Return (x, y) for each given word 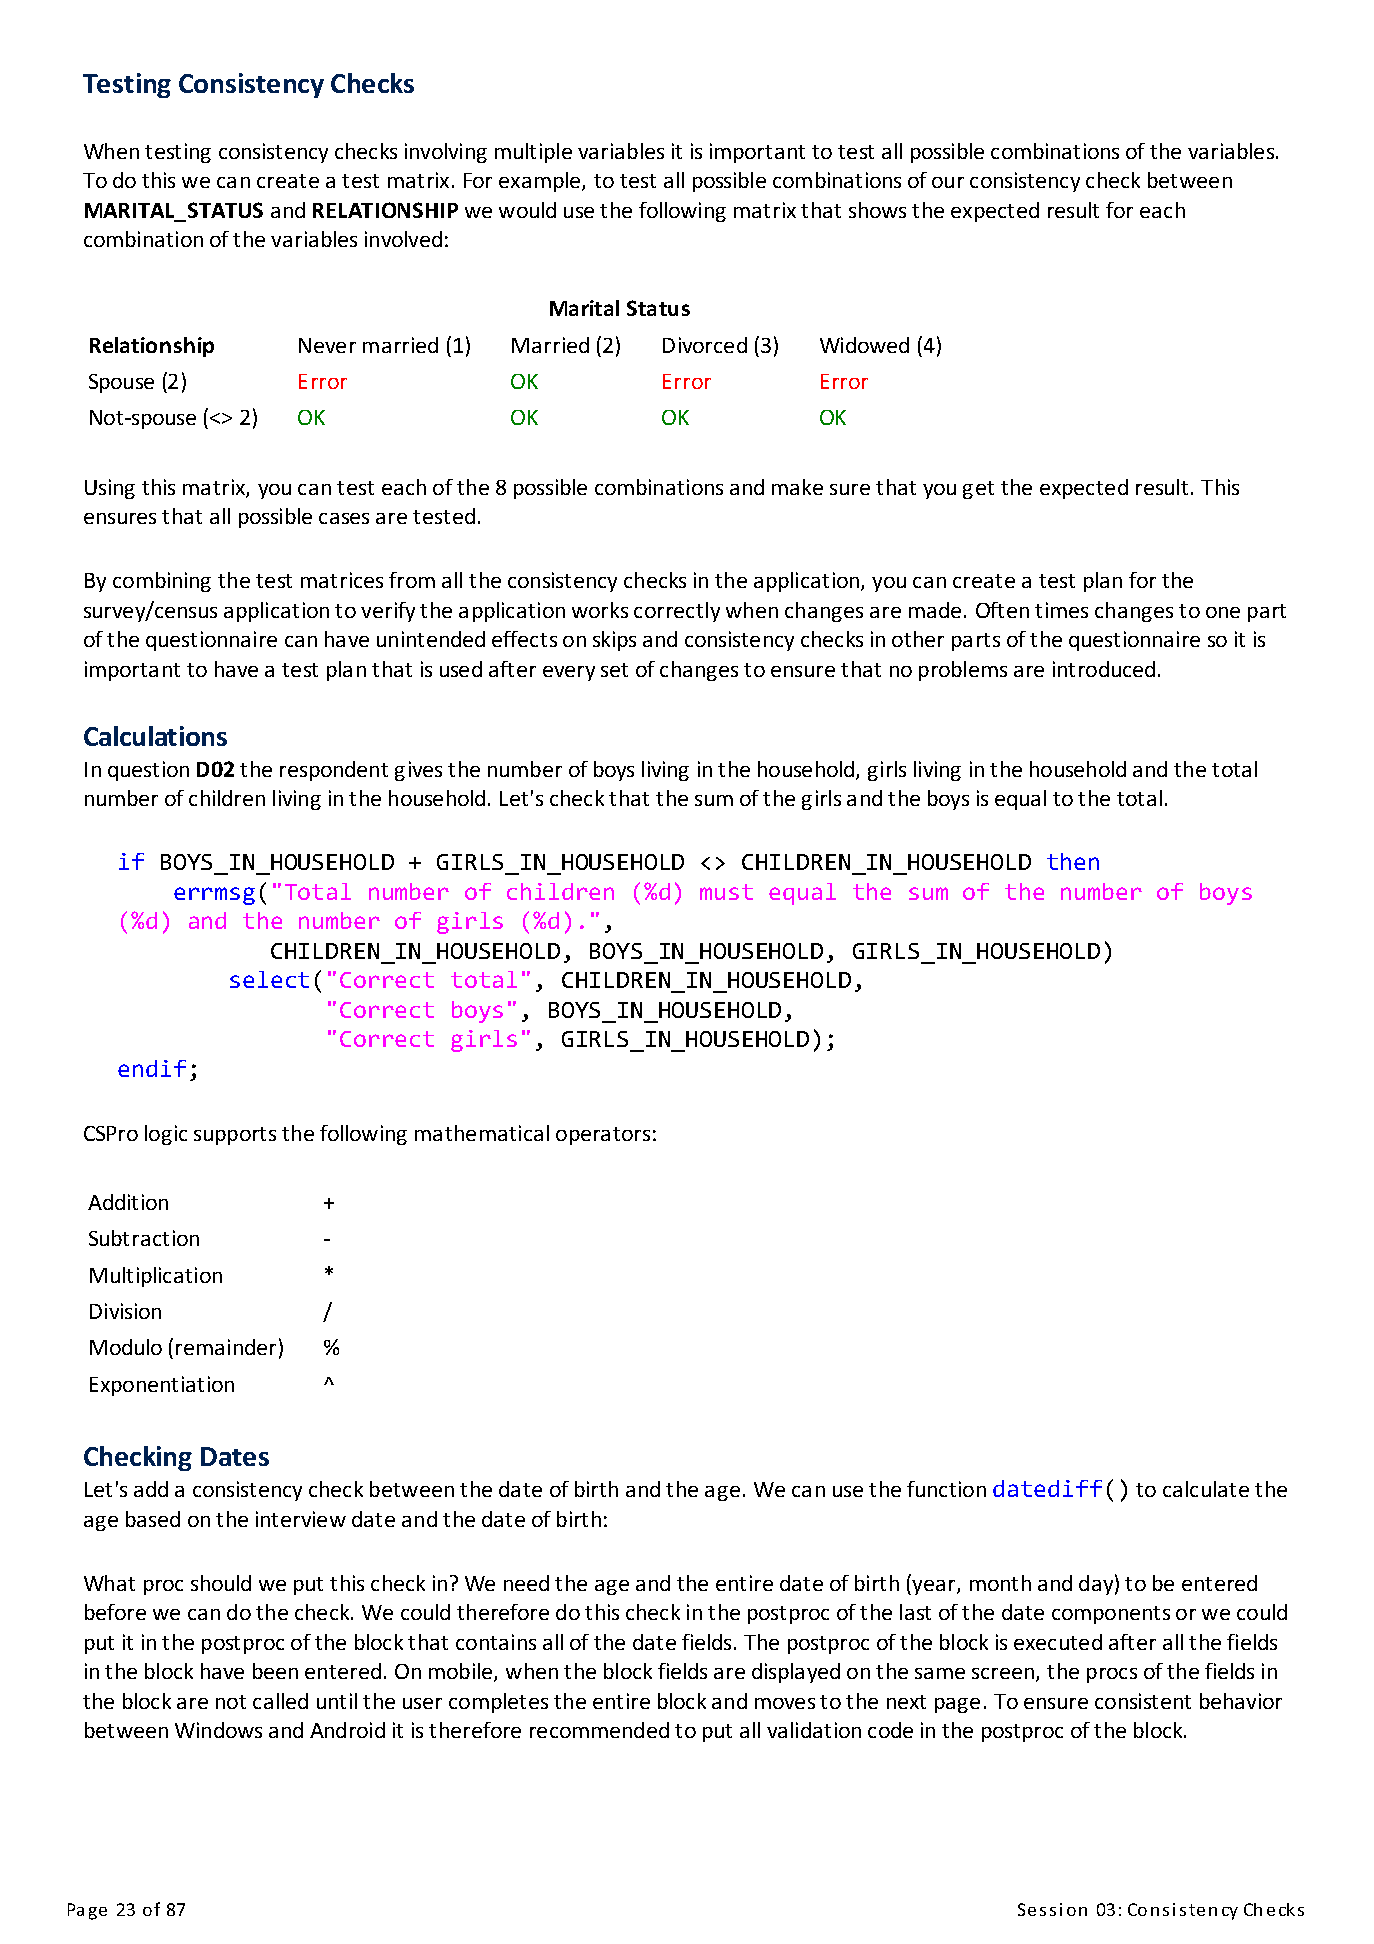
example (541, 182)
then (1073, 861)
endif (152, 1068)
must (726, 892)
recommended (599, 1730)
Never (327, 345)
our (948, 182)
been (275, 1671)
